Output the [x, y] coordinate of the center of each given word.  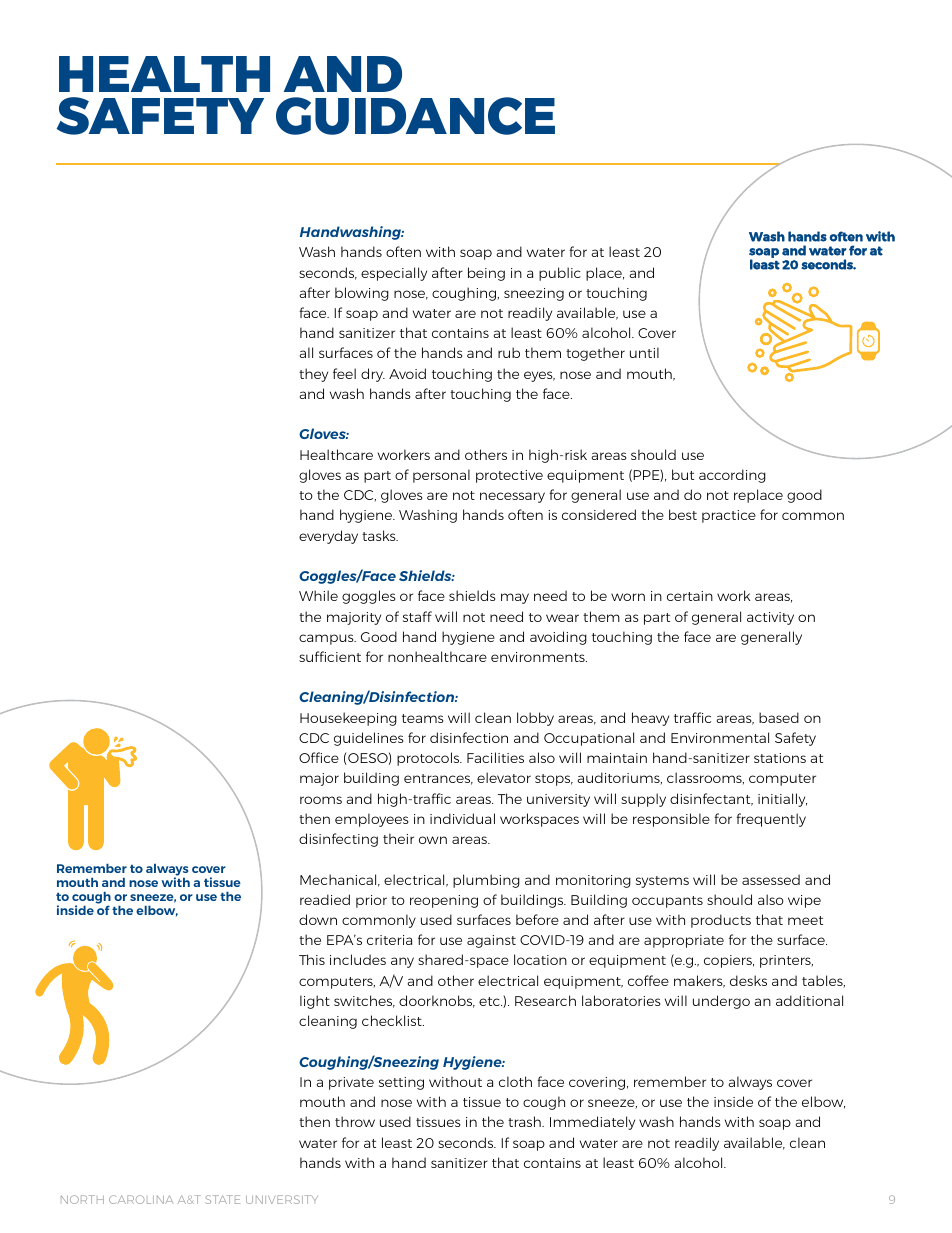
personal [441, 476]
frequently [771, 820]
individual [462, 818]
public [560, 274]
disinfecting [338, 840]
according [732, 476]
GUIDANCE [415, 116]
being [486, 274]
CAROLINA [141, 1199]
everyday [328, 537]
